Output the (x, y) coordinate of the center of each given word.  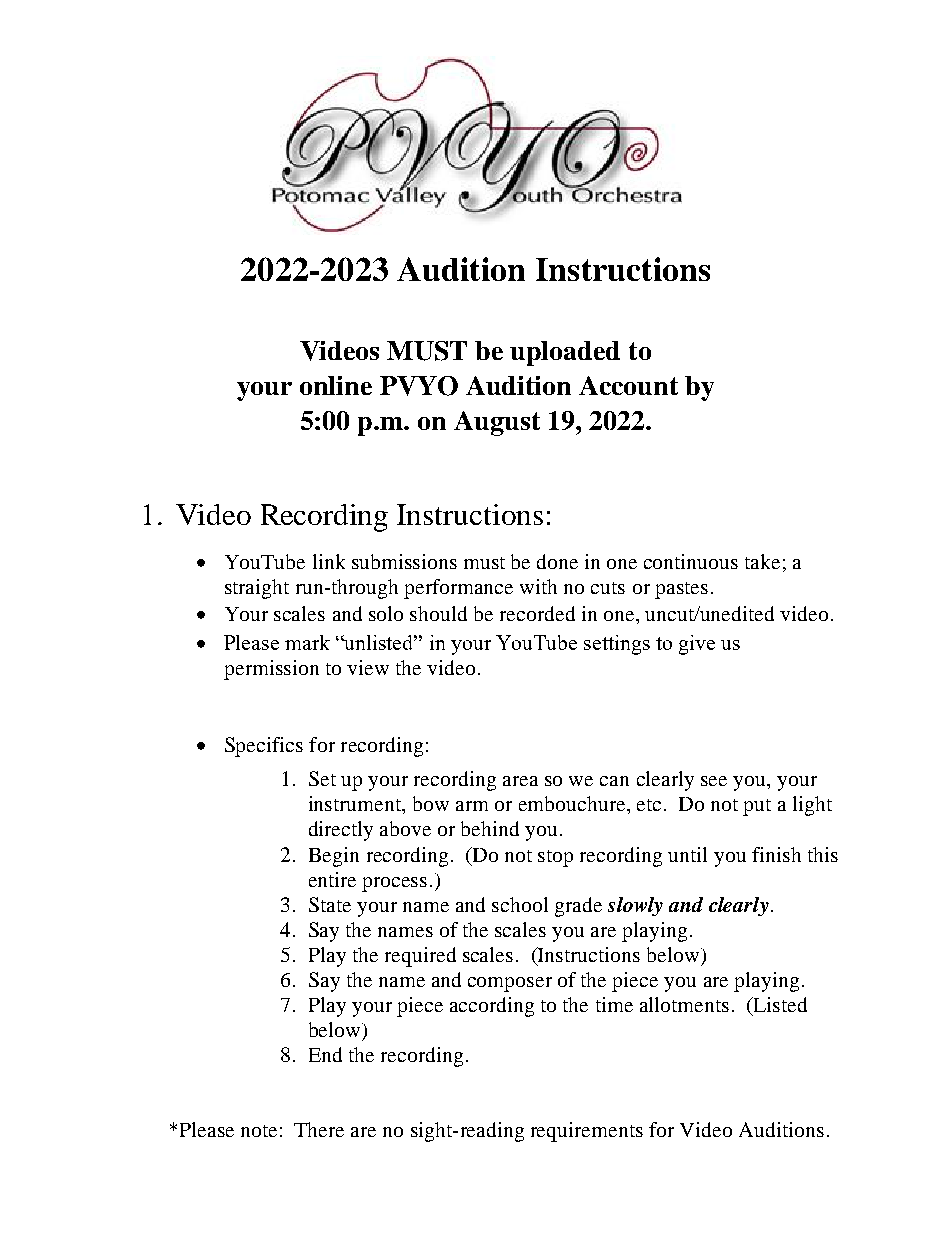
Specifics (264, 747)
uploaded (565, 353)
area (520, 781)
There (319, 1129)
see (714, 781)
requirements (587, 1132)
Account (628, 385)
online (336, 385)
